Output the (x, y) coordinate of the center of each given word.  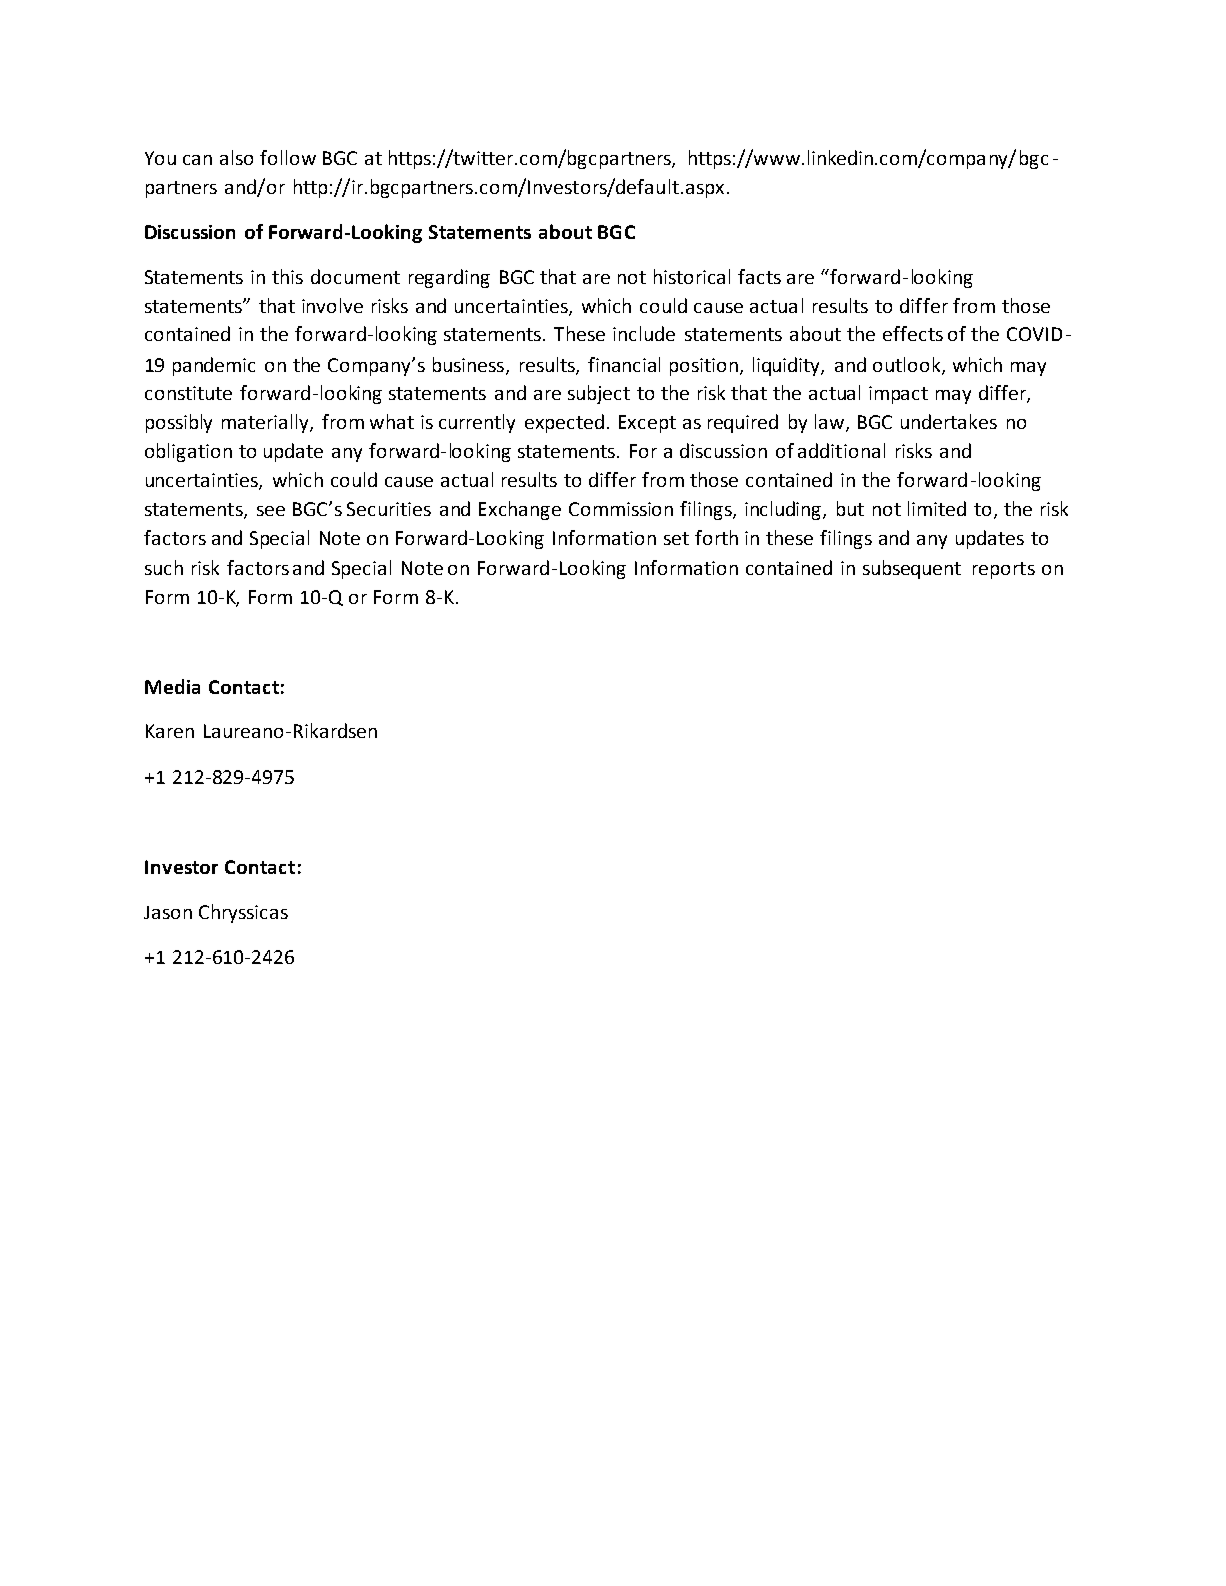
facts (759, 276)
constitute (188, 393)
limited (937, 508)
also (236, 157)
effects (913, 333)
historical (692, 276)
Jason (168, 912)
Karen (170, 731)
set (676, 538)
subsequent (912, 569)
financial (624, 364)
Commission (621, 509)
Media (172, 686)
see (271, 511)
